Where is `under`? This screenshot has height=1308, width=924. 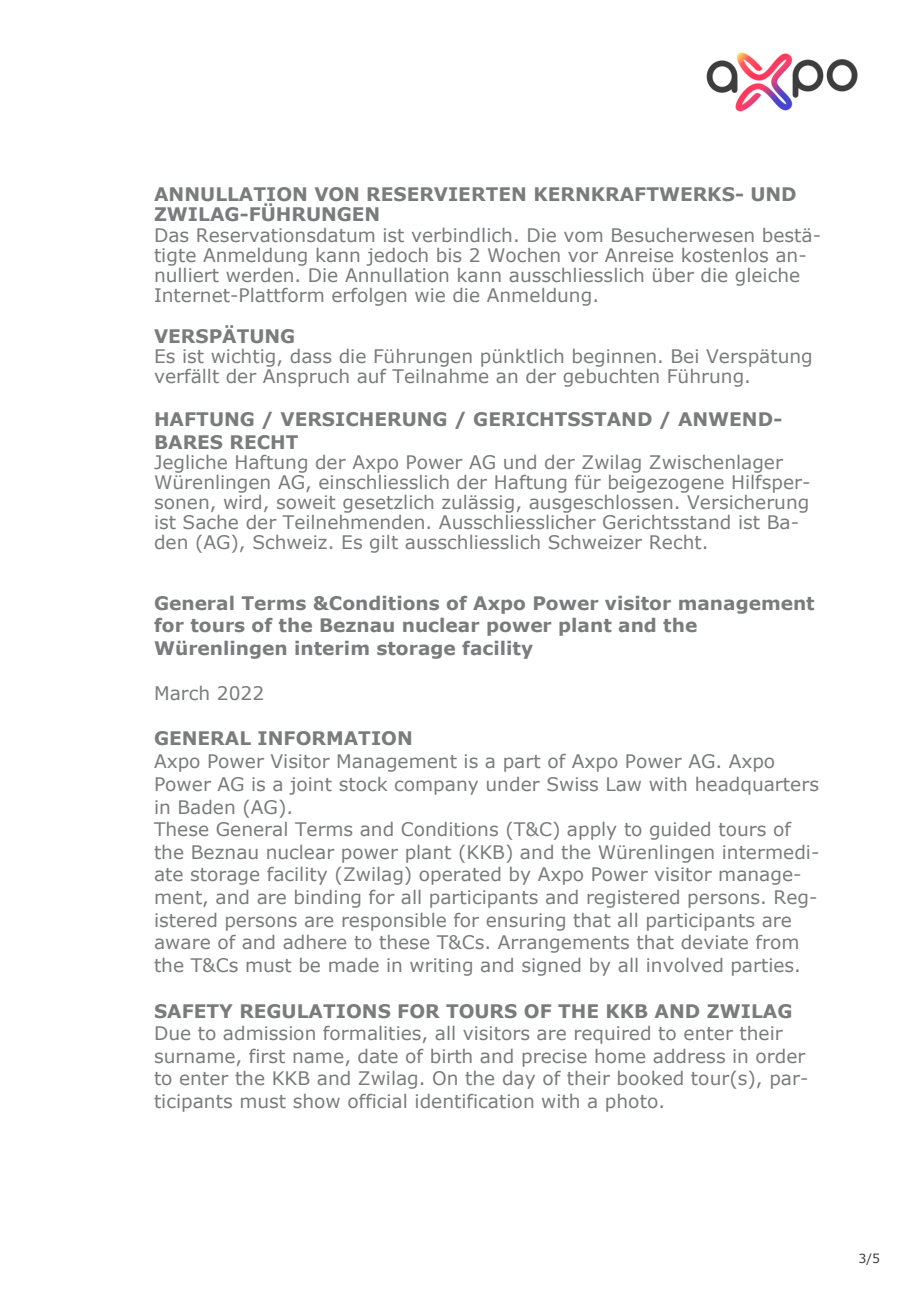
under is located at coordinates (513, 784).
